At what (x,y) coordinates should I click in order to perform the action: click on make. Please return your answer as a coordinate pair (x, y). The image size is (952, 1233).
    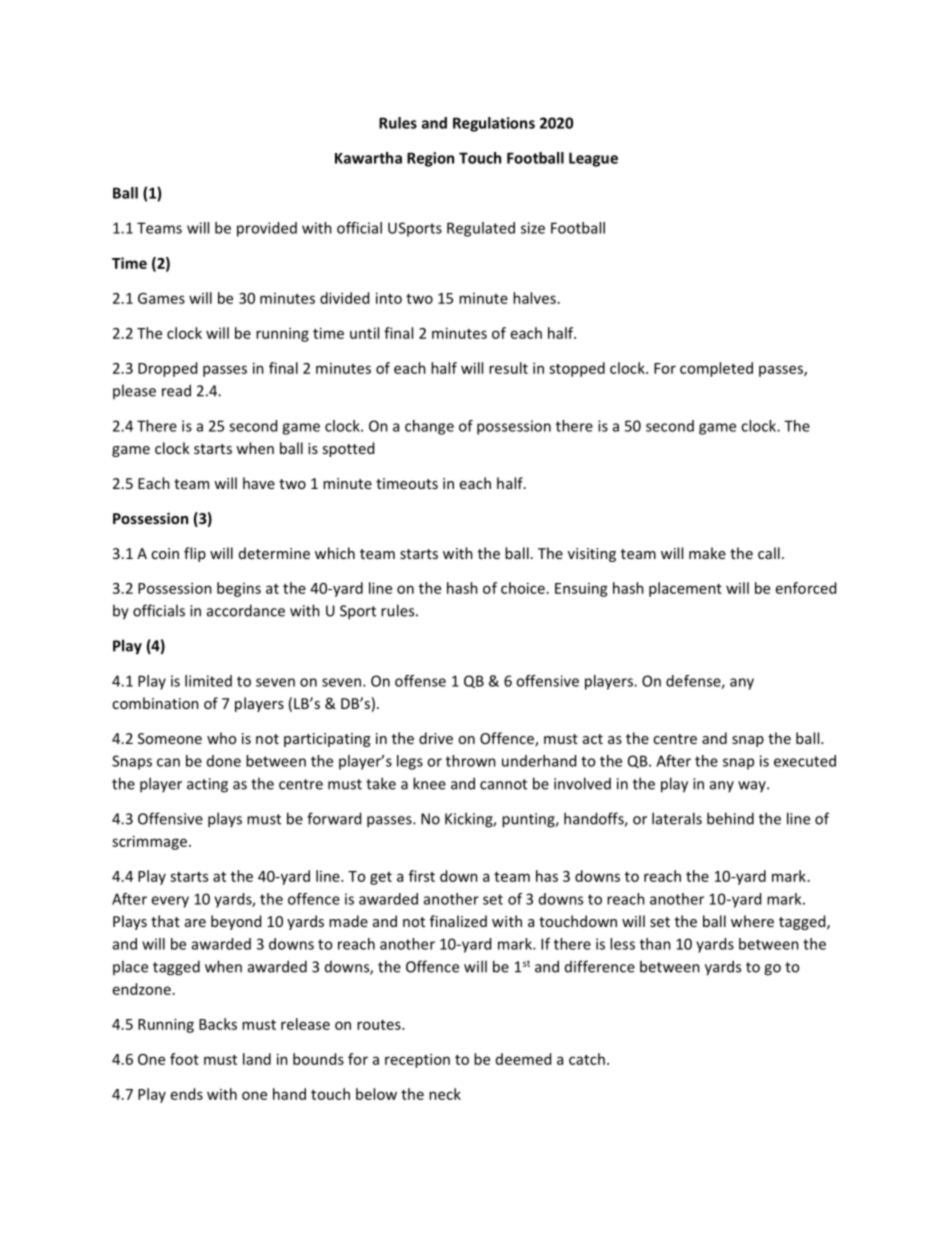
    Looking at the image, I should click on (707, 553).
